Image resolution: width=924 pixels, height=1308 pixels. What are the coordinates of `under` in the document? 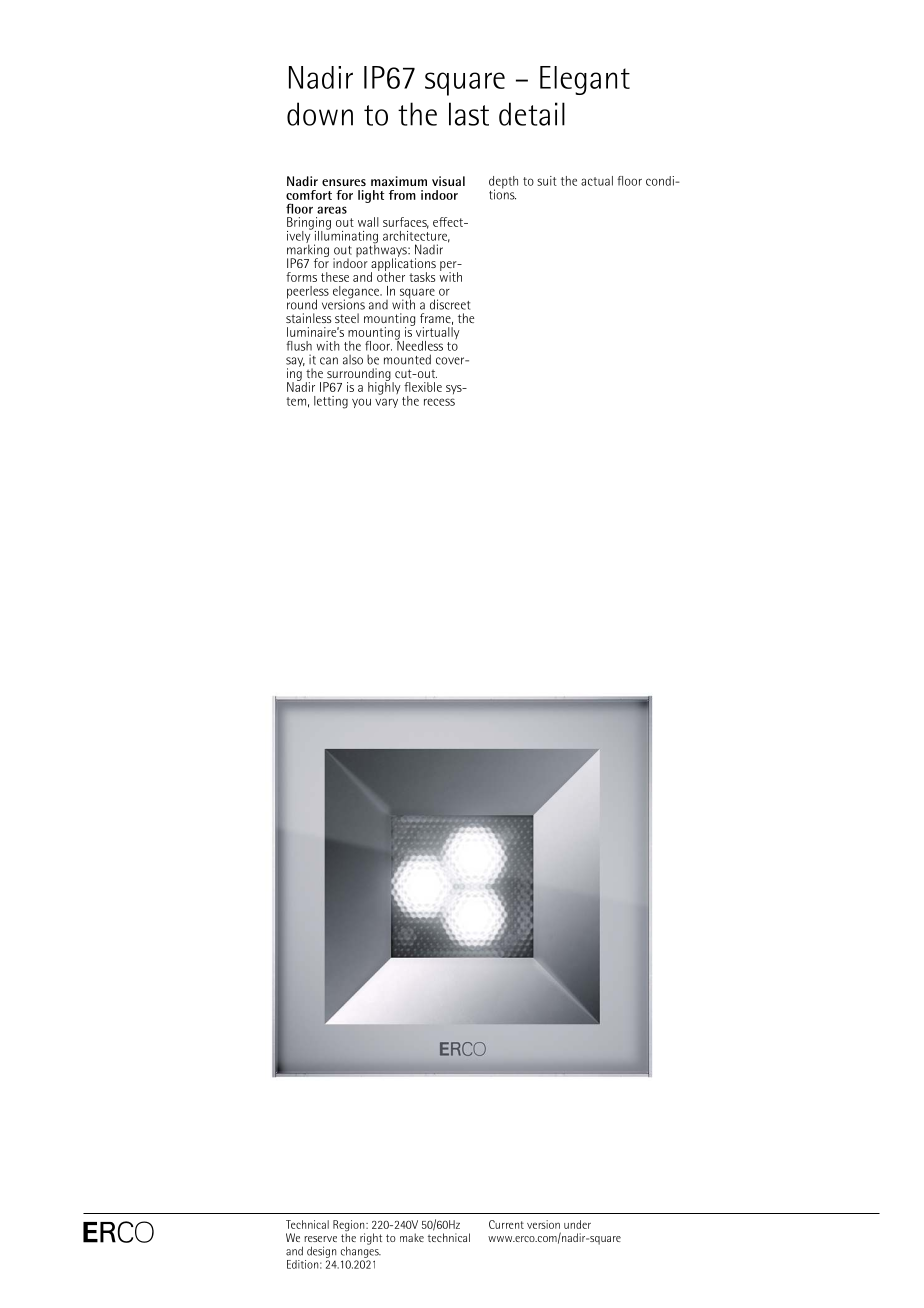 It's located at (577, 1224).
